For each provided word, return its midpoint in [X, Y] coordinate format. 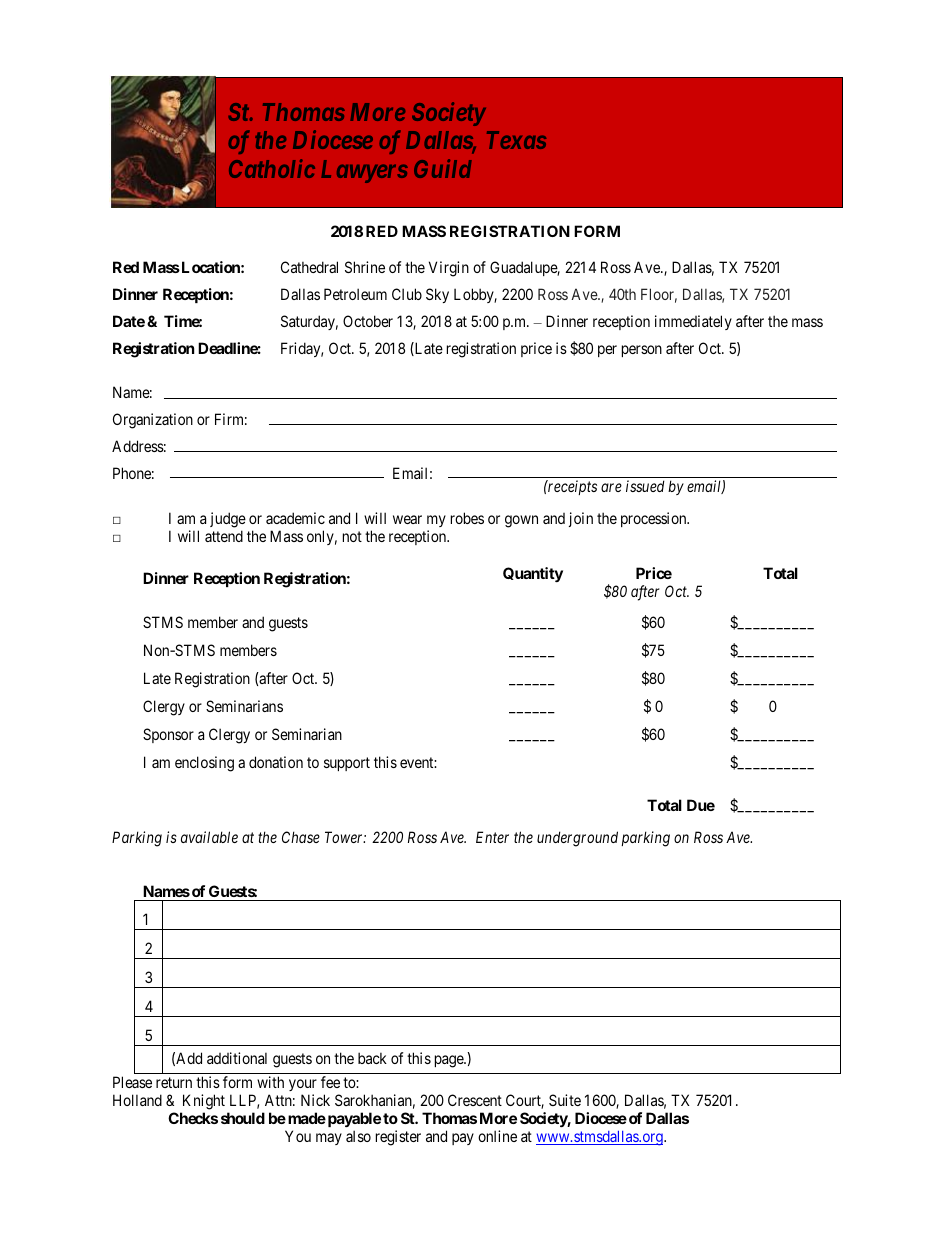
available [209, 837]
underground [577, 839]
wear [407, 519]
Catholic [272, 168]
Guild [443, 168]
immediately [693, 322]
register [398, 1138]
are [611, 487]
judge [228, 520]
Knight [204, 1102]
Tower [345, 837]
